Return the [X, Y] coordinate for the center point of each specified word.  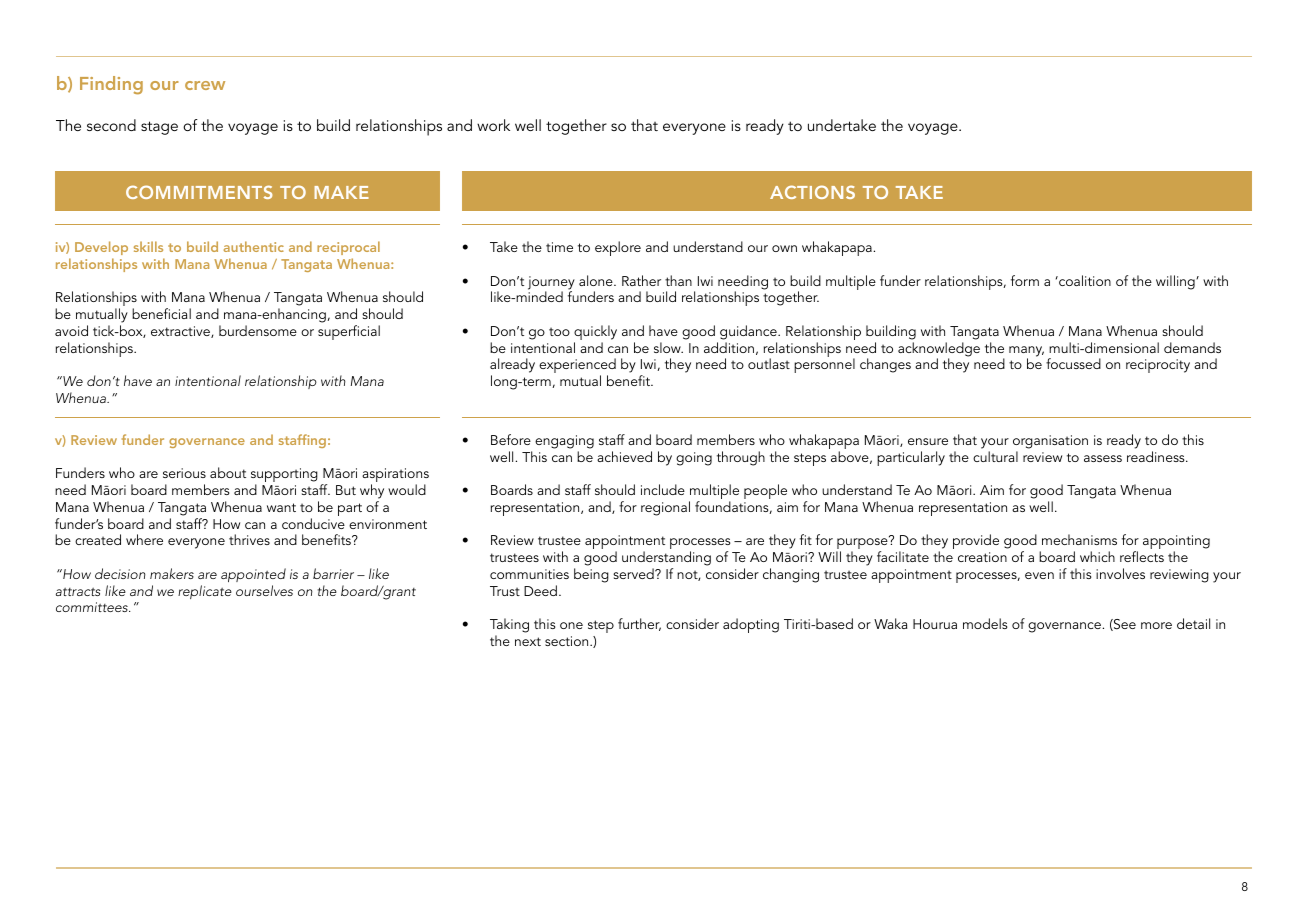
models [985, 623]
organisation [1050, 442]
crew [205, 85]
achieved [624, 456]
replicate [205, 592]
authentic [254, 246]
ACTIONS [812, 192]
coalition [1084, 280]
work [493, 125]
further [639, 624]
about [228, 472]
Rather [641, 280]
